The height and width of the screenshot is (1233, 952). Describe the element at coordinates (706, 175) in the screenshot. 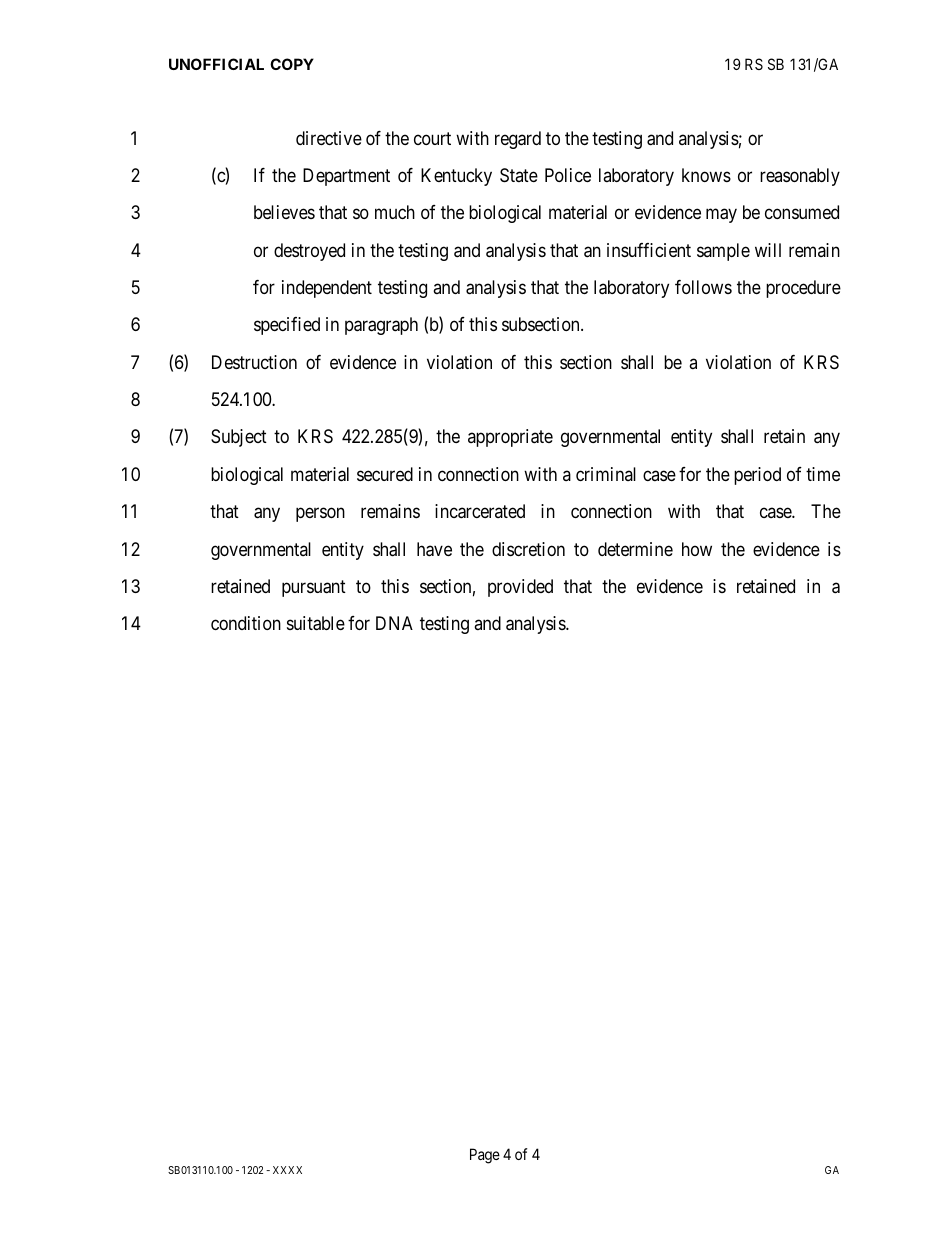

I see `knows` at that location.
